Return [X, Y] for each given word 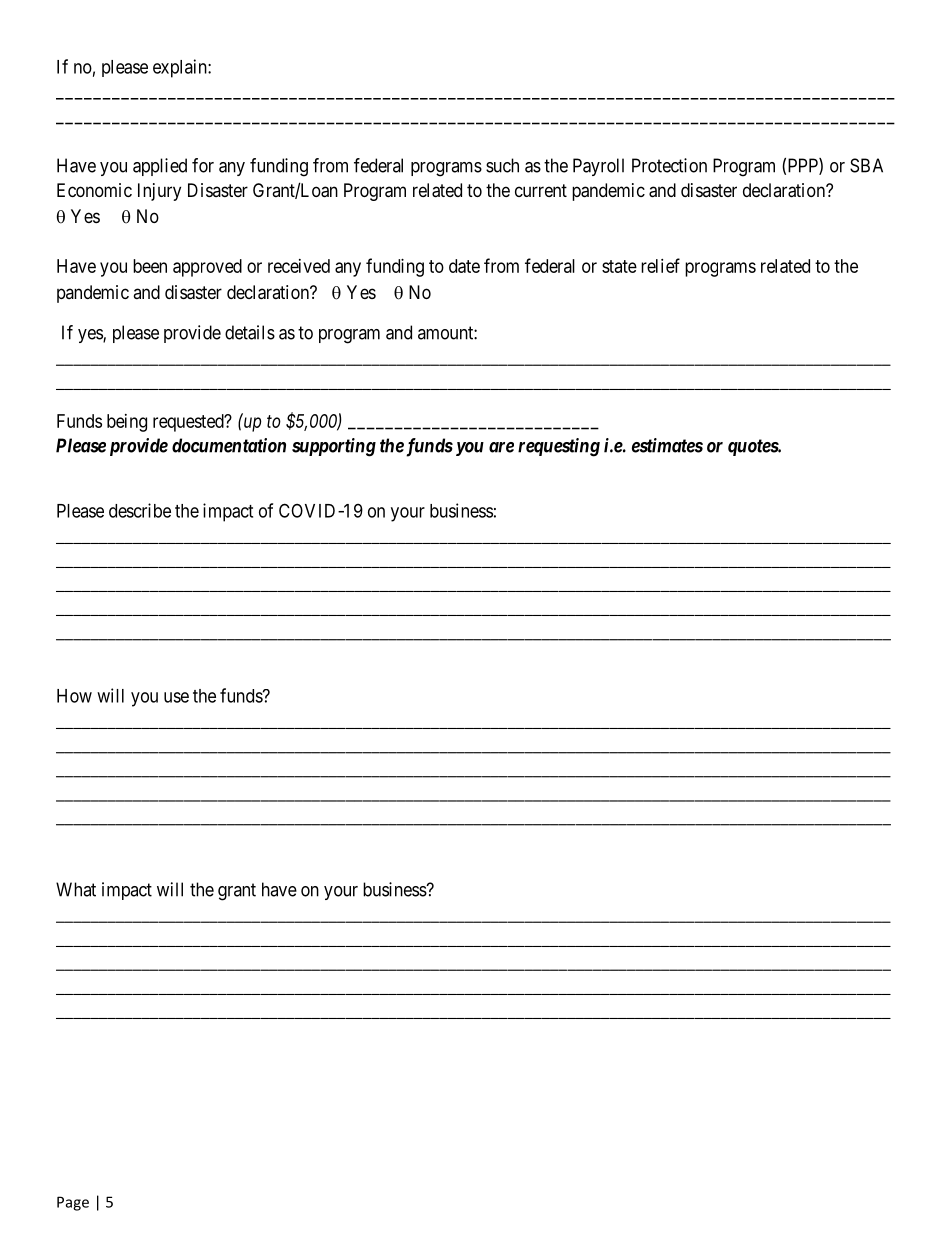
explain [181, 68]
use [176, 697]
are [501, 447]
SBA [866, 165]
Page [73, 1203]
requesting [559, 447]
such [502, 165]
